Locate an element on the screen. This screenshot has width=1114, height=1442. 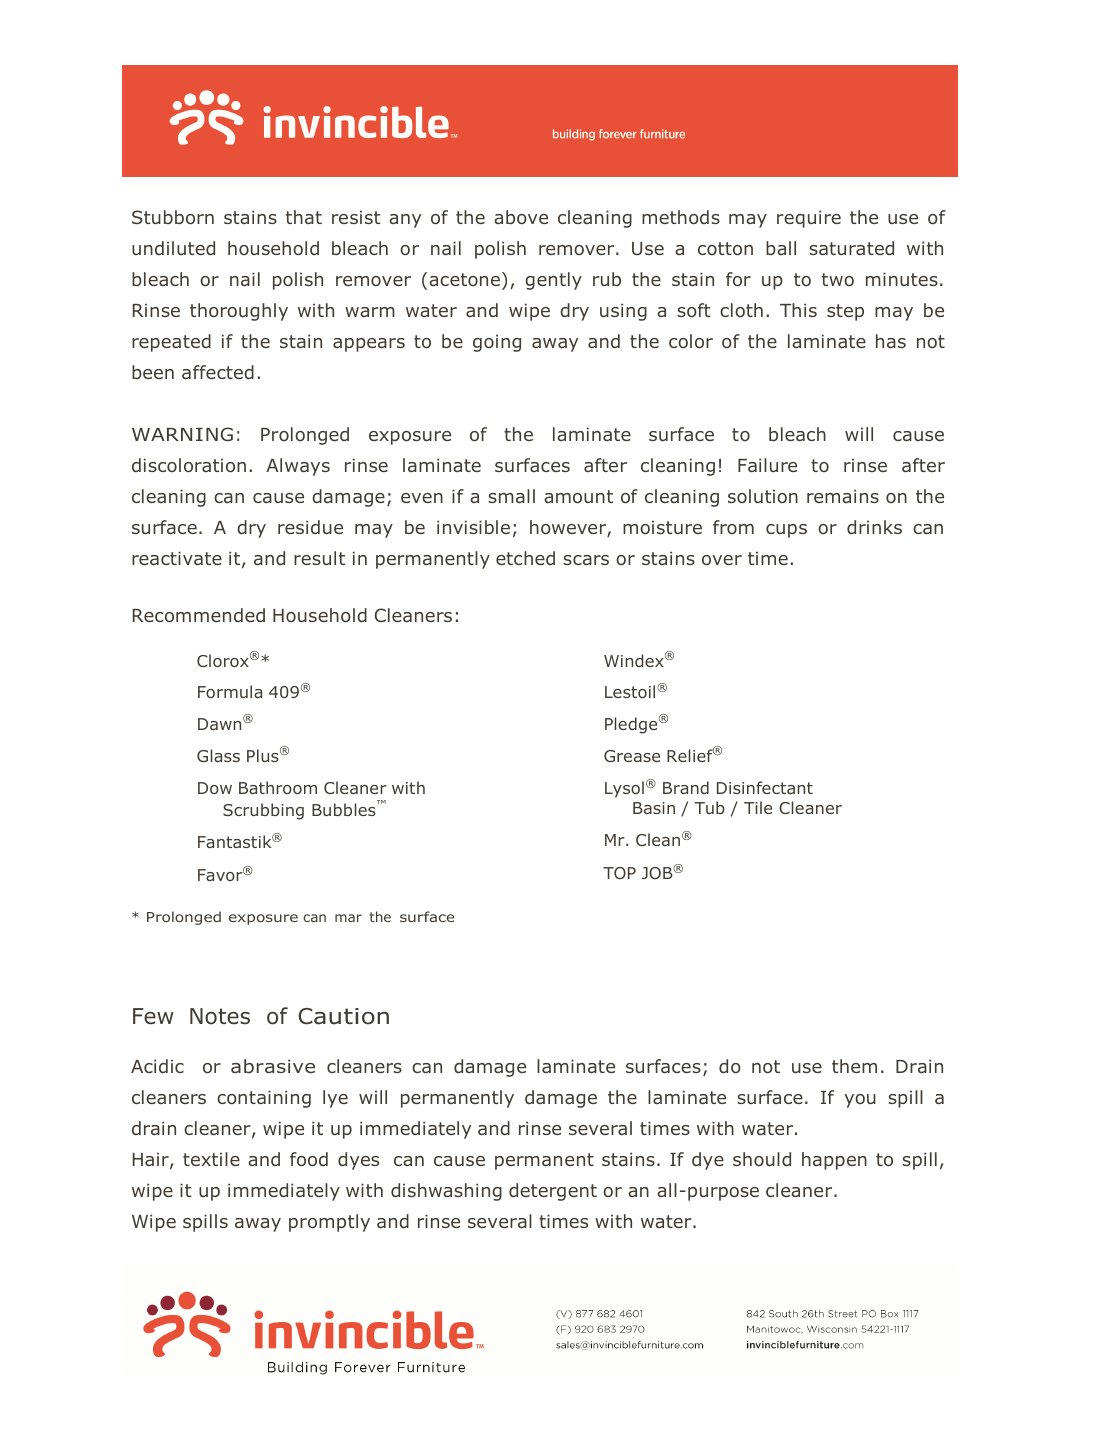
undiluted is located at coordinates (173, 248).
